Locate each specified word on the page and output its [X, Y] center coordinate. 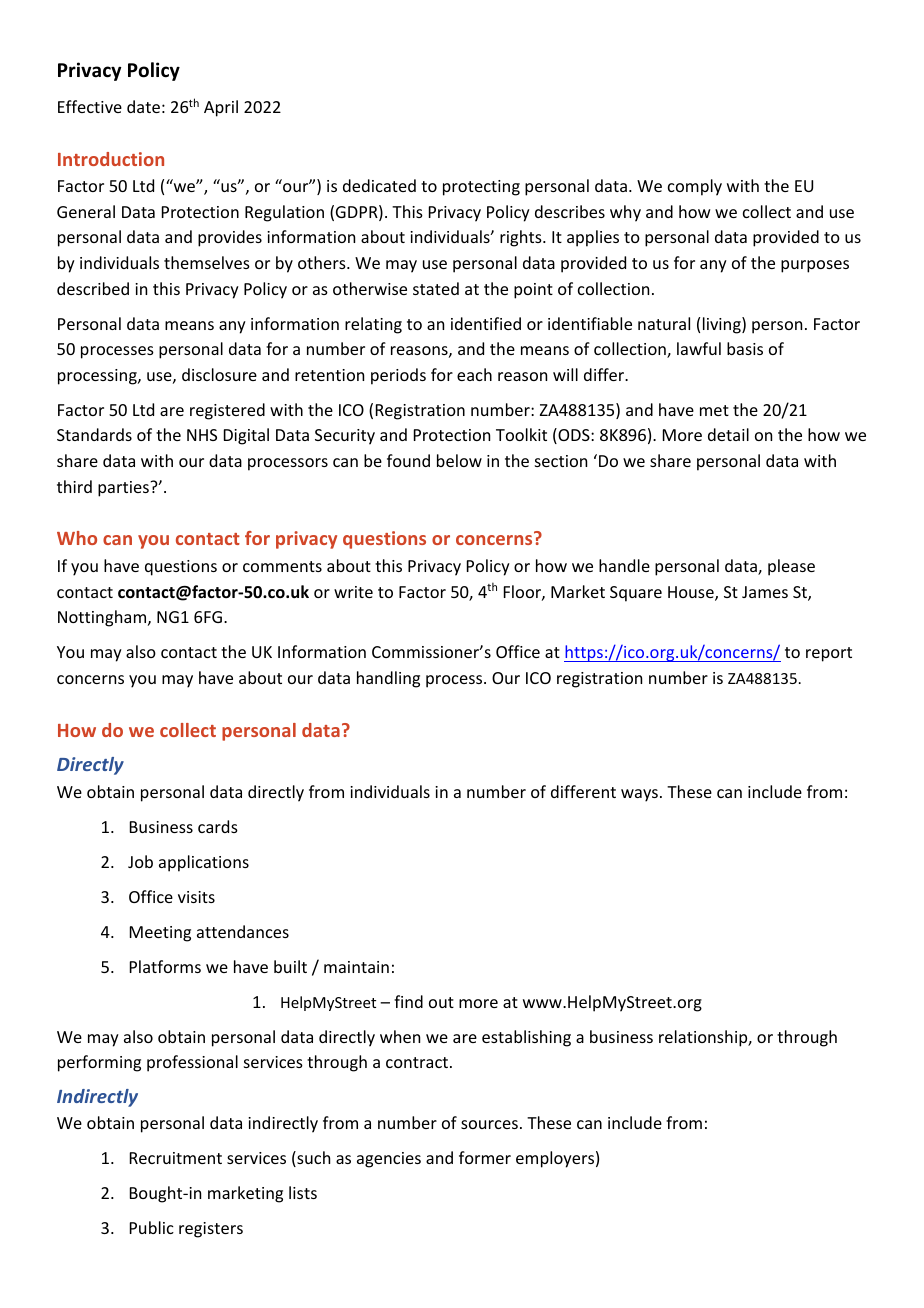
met [714, 410]
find [408, 1001]
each [474, 374]
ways [639, 795]
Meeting [160, 934]
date [143, 106]
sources [489, 1124]
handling [388, 679]
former [485, 1157]
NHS [202, 435]
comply [695, 187]
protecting [481, 188]
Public [152, 1227]
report [829, 654]
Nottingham [103, 618]
